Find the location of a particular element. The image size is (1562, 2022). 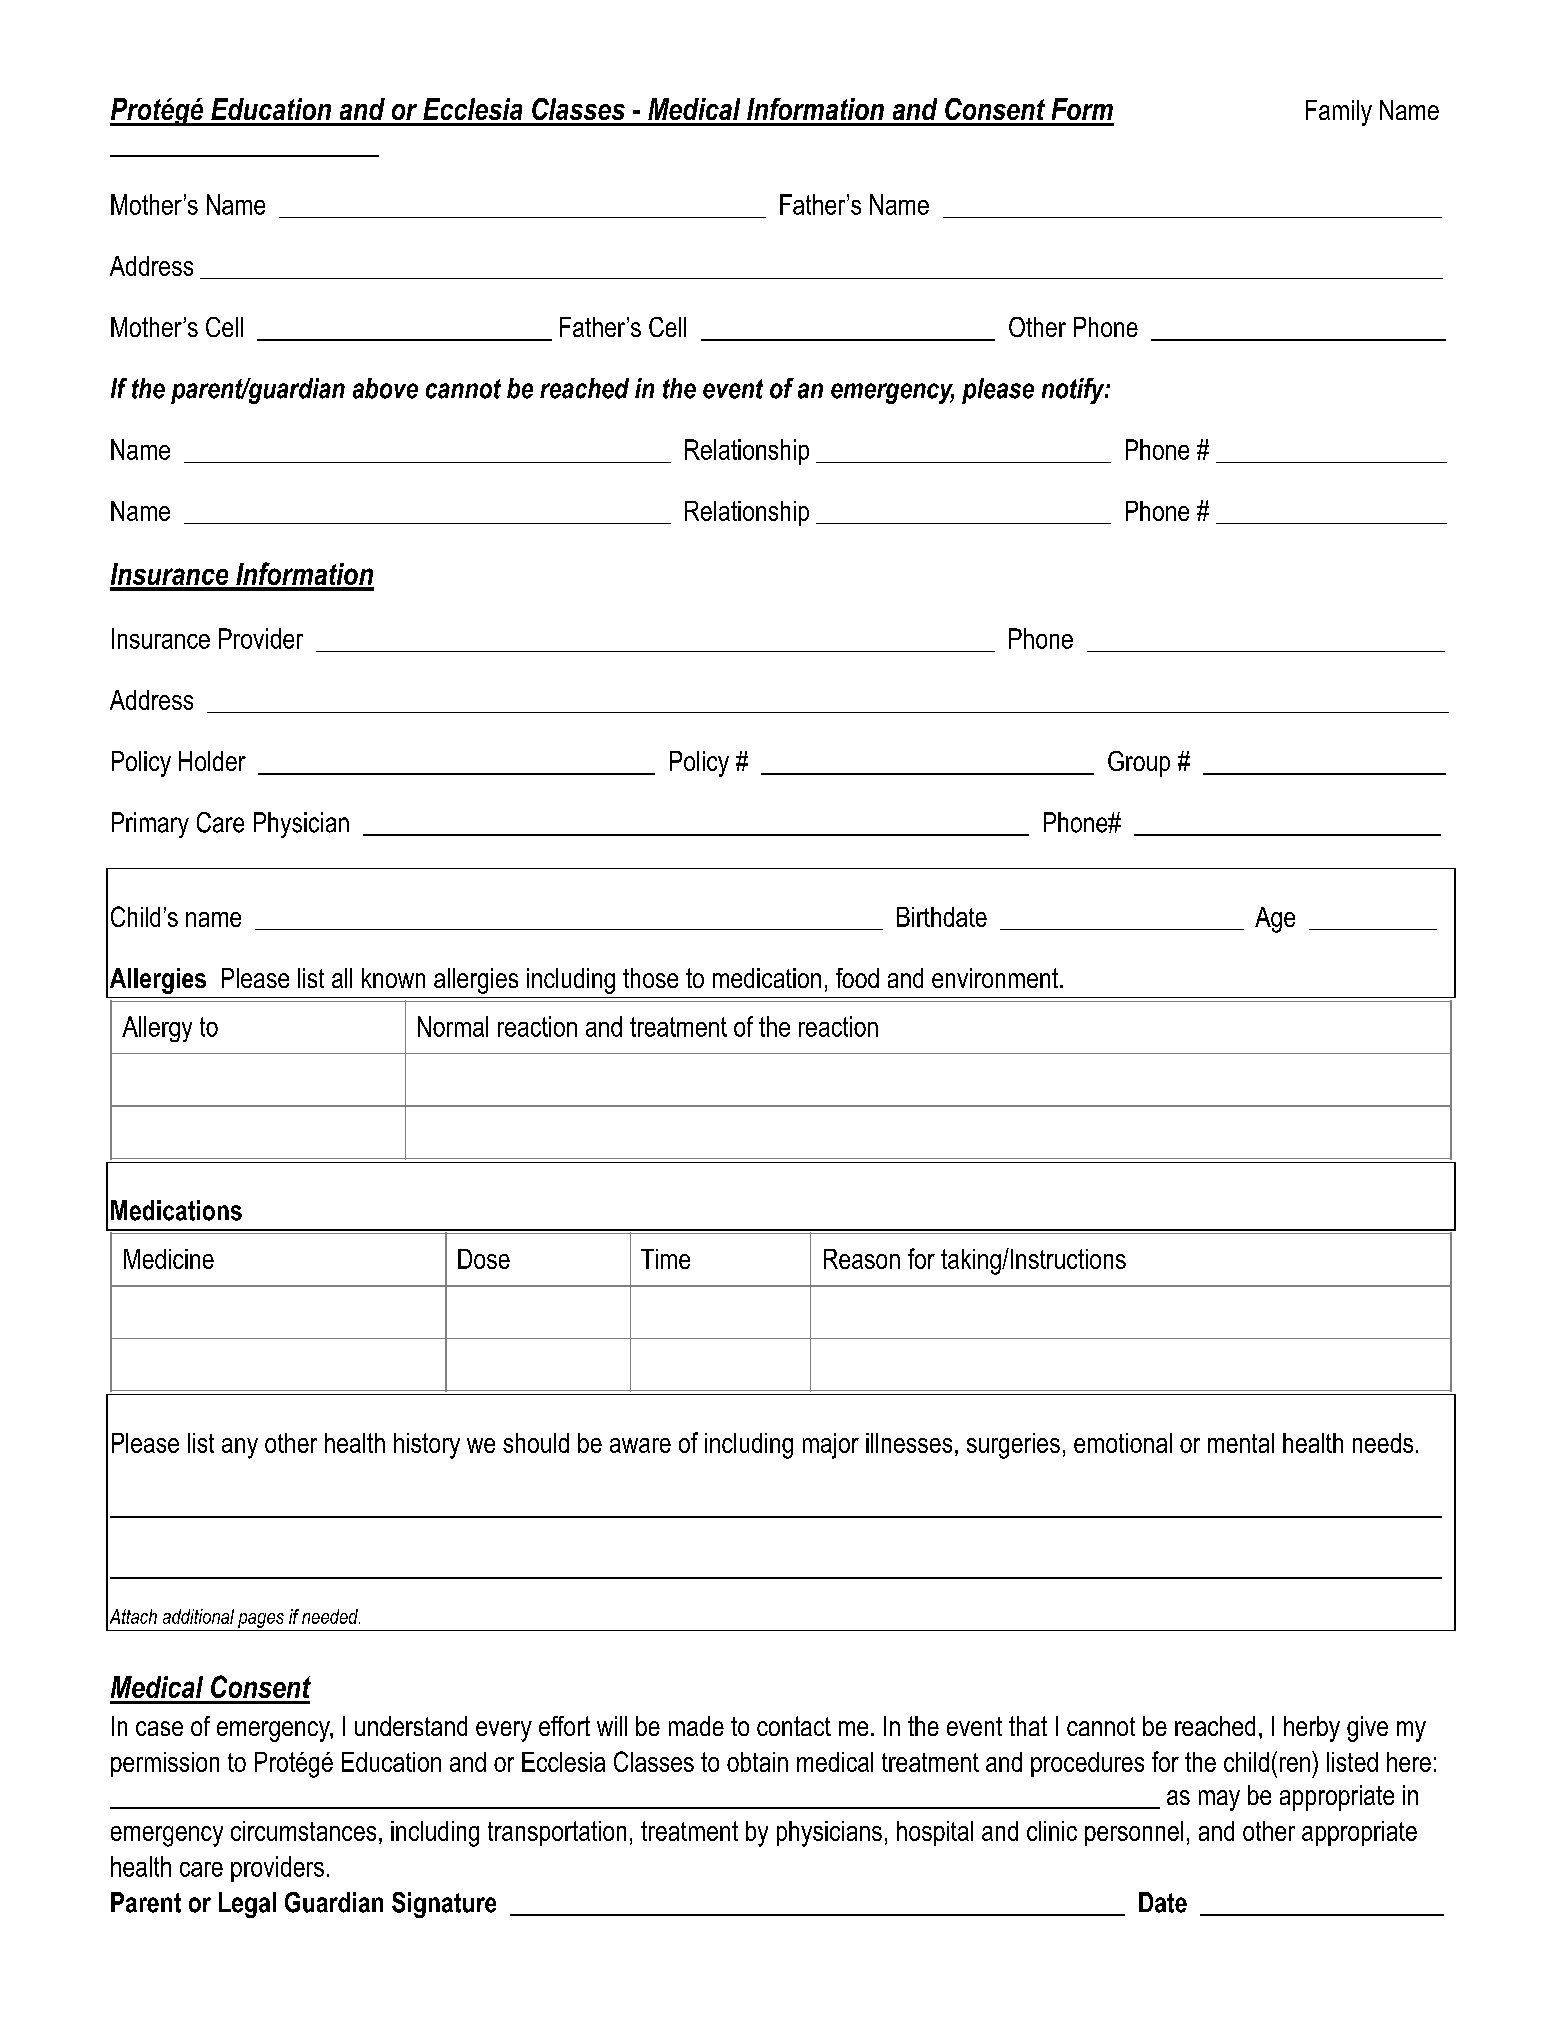

Reason is located at coordinates (862, 1259).
